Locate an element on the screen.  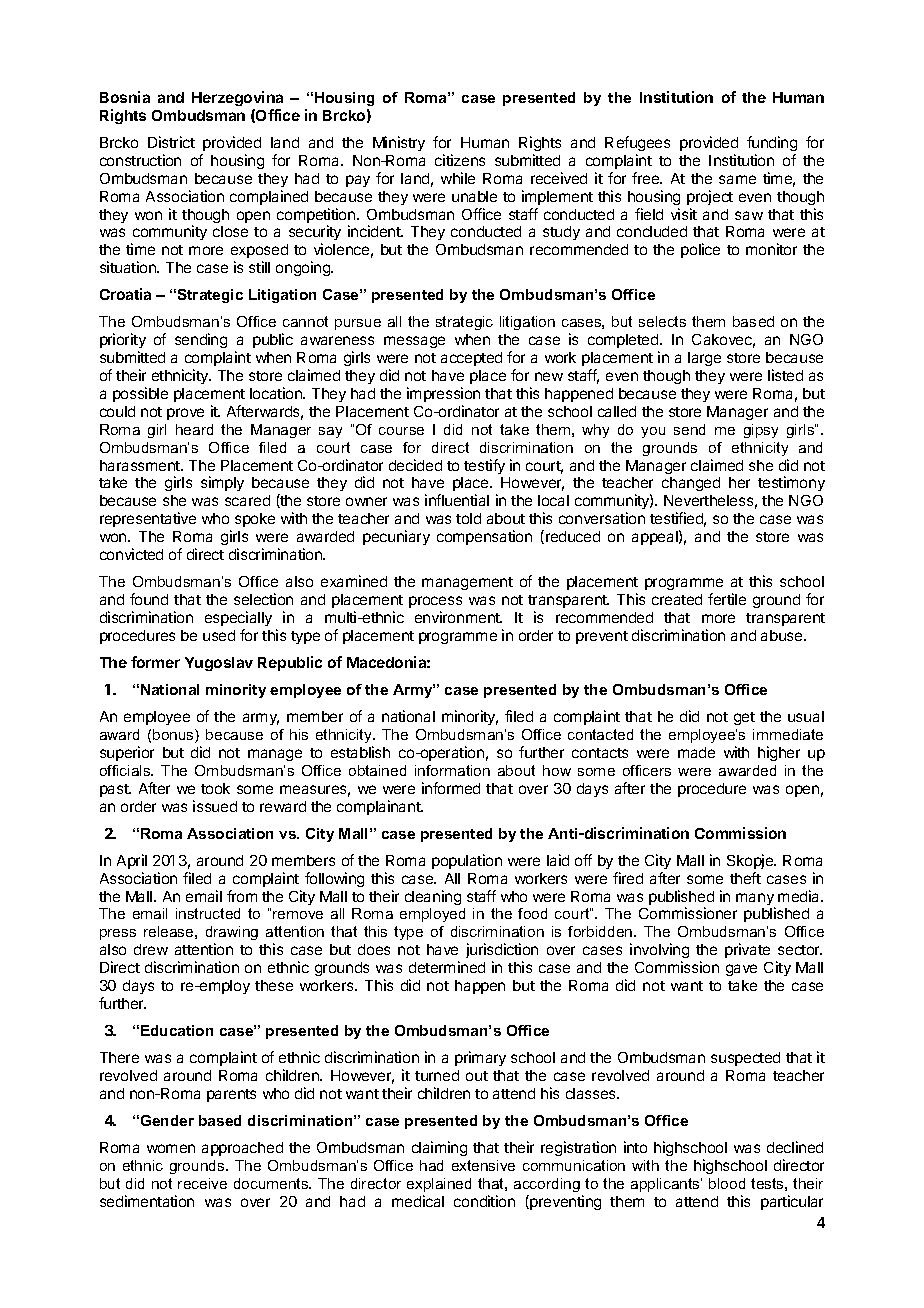
extensive is located at coordinates (483, 1165).
